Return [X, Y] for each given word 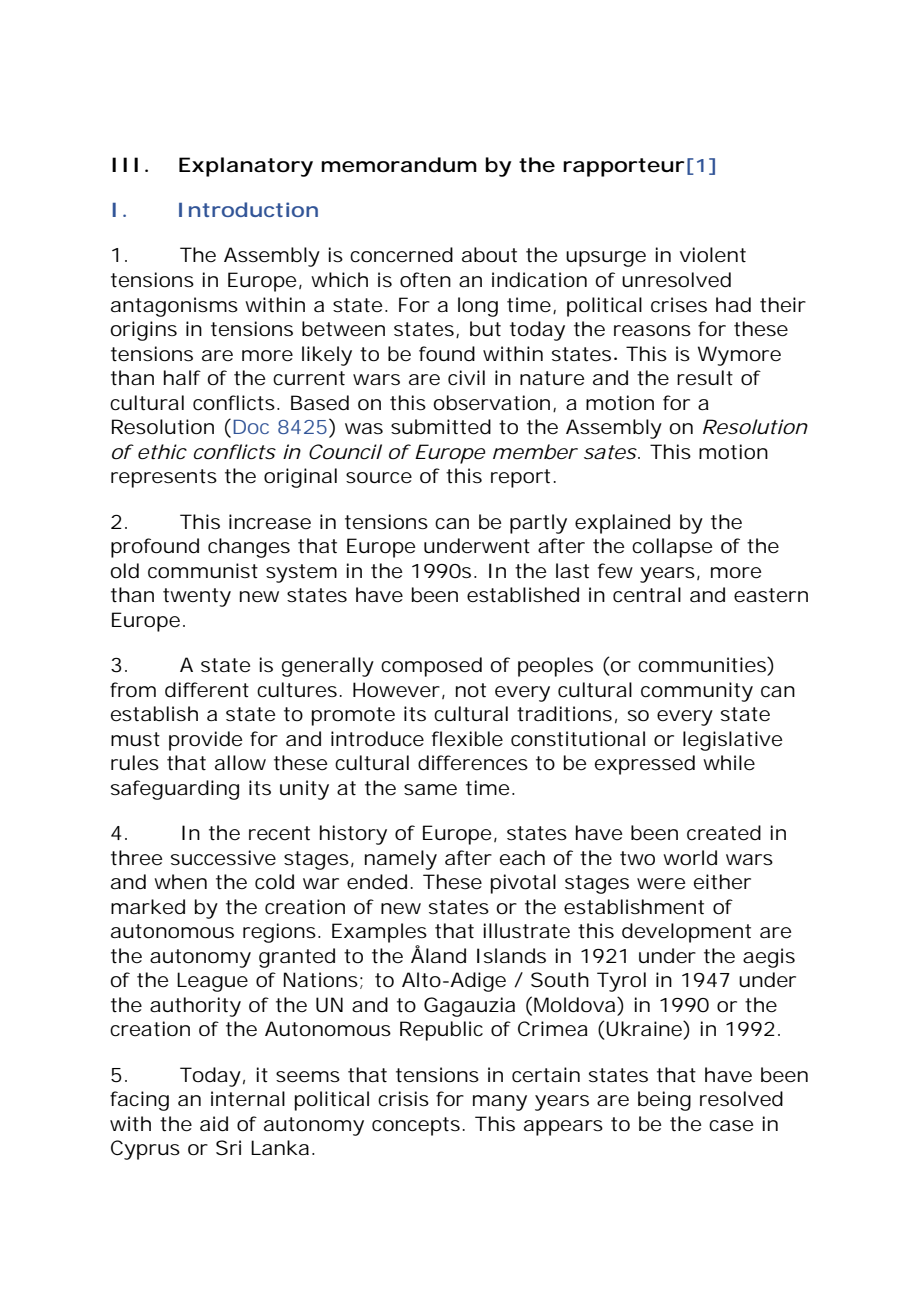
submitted [441, 427]
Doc [251, 427]
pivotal [523, 884]
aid [214, 1124]
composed [431, 667]
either [722, 882]
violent [713, 255]
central [647, 595]
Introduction [248, 209]
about [489, 255]
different [207, 690]
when [180, 882]
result [705, 378]
